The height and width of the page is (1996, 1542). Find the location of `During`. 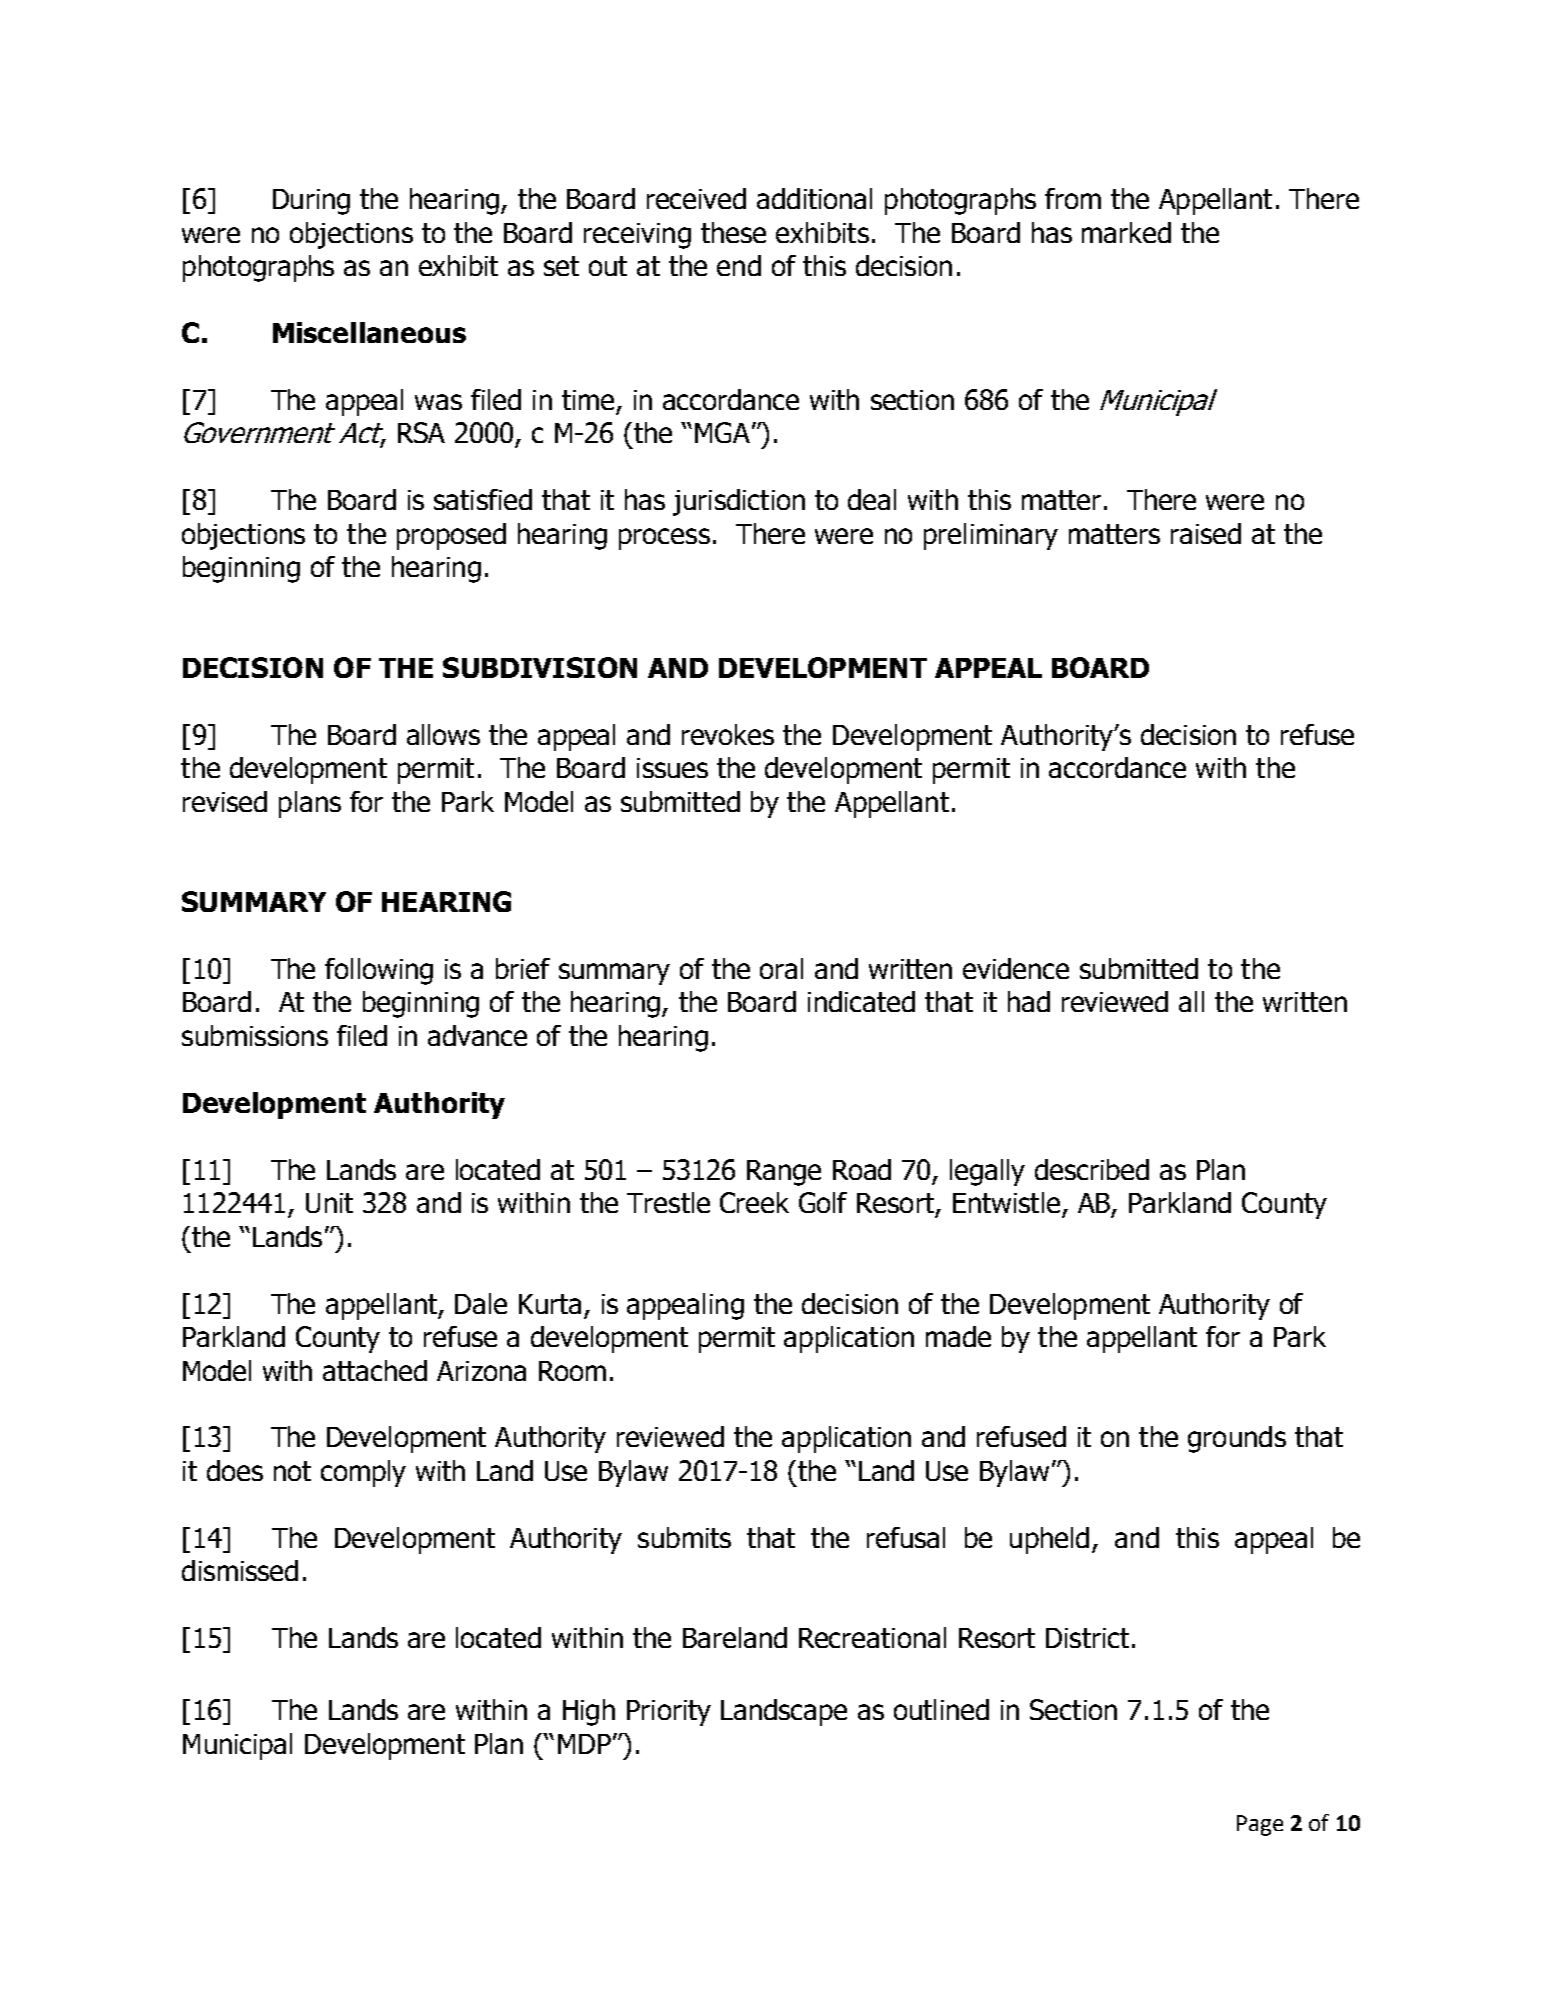

During is located at coordinates (311, 202).
